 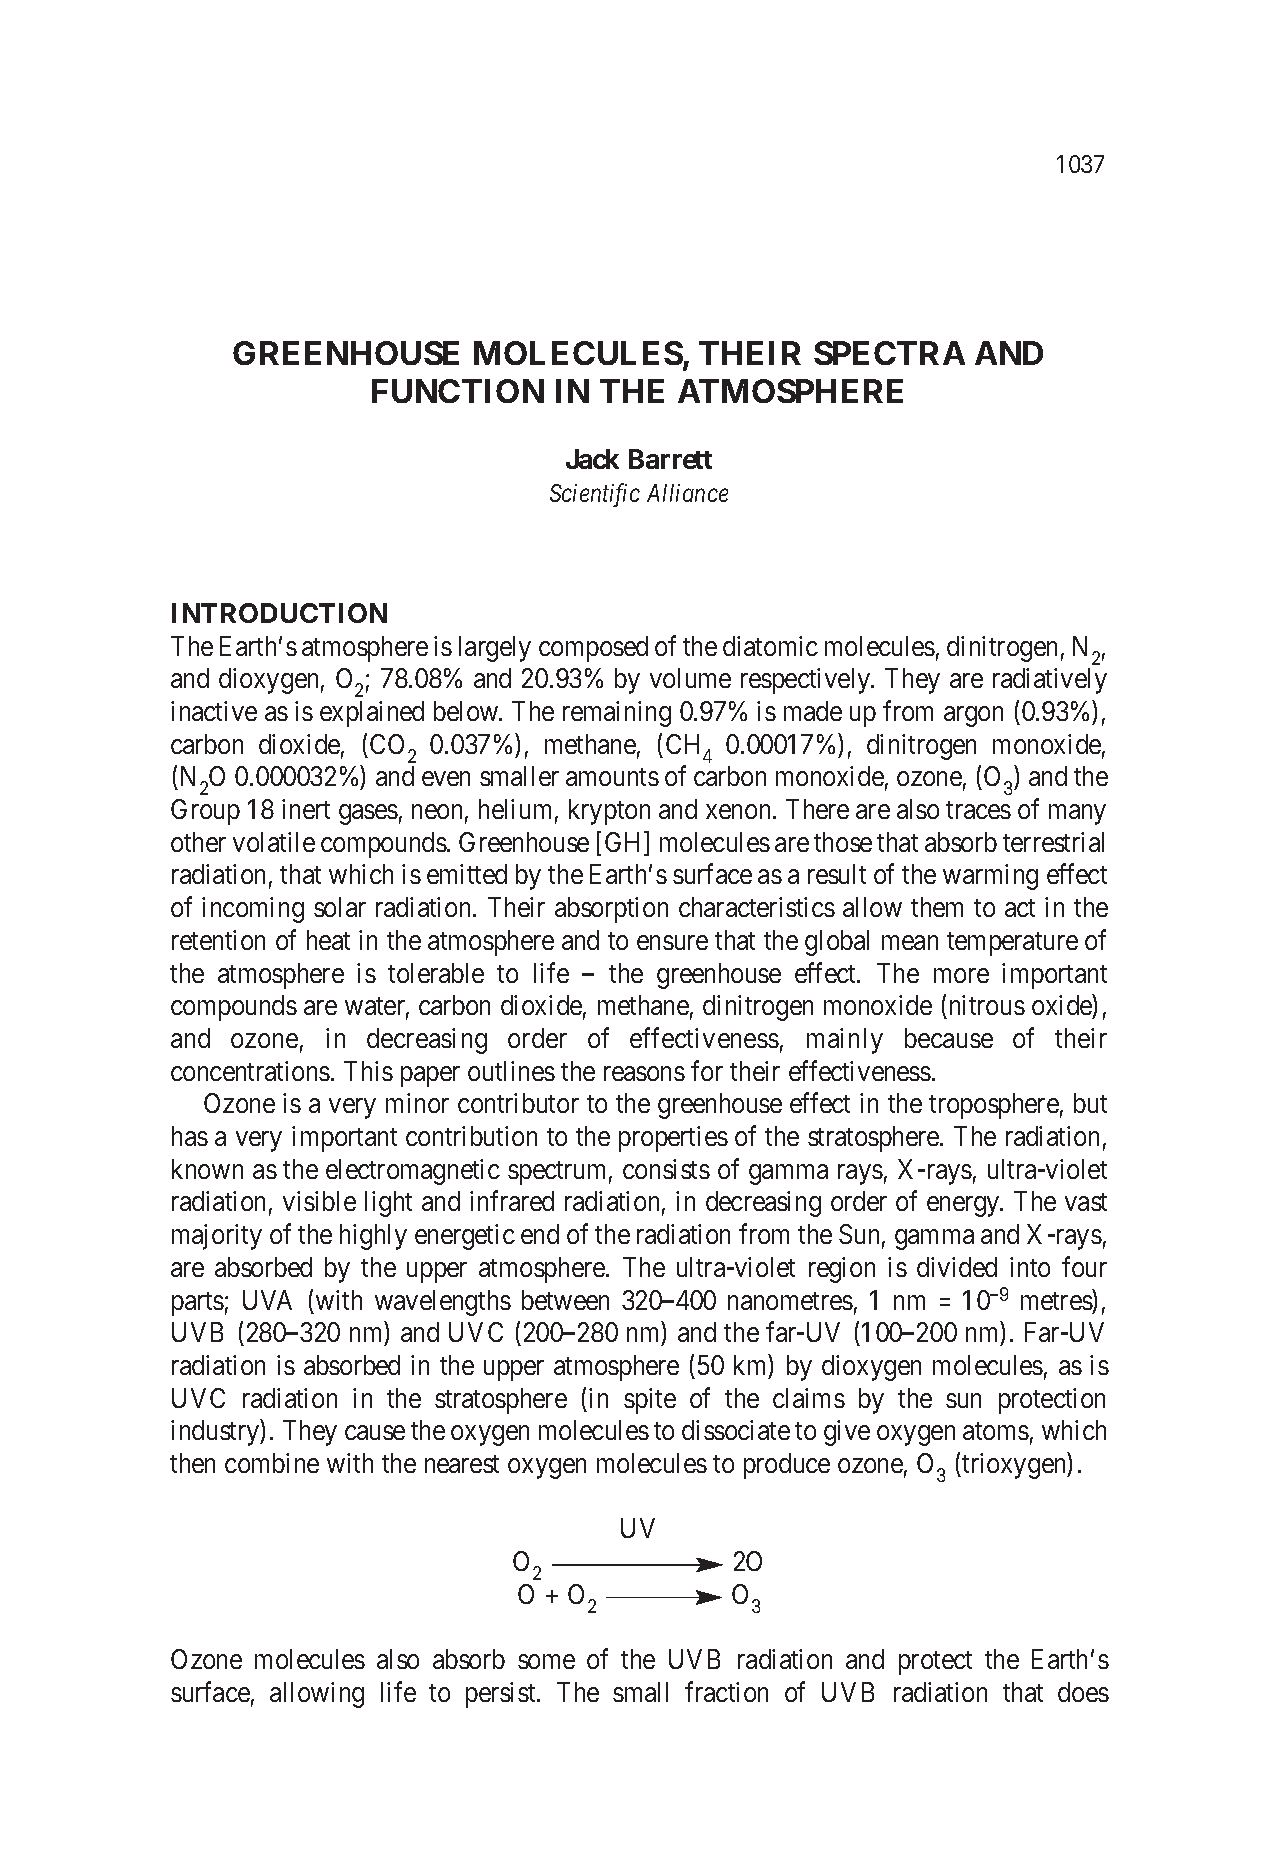 What do you see at coordinates (546, 1662) in the page?
I see `some` at bounding box center [546, 1662].
